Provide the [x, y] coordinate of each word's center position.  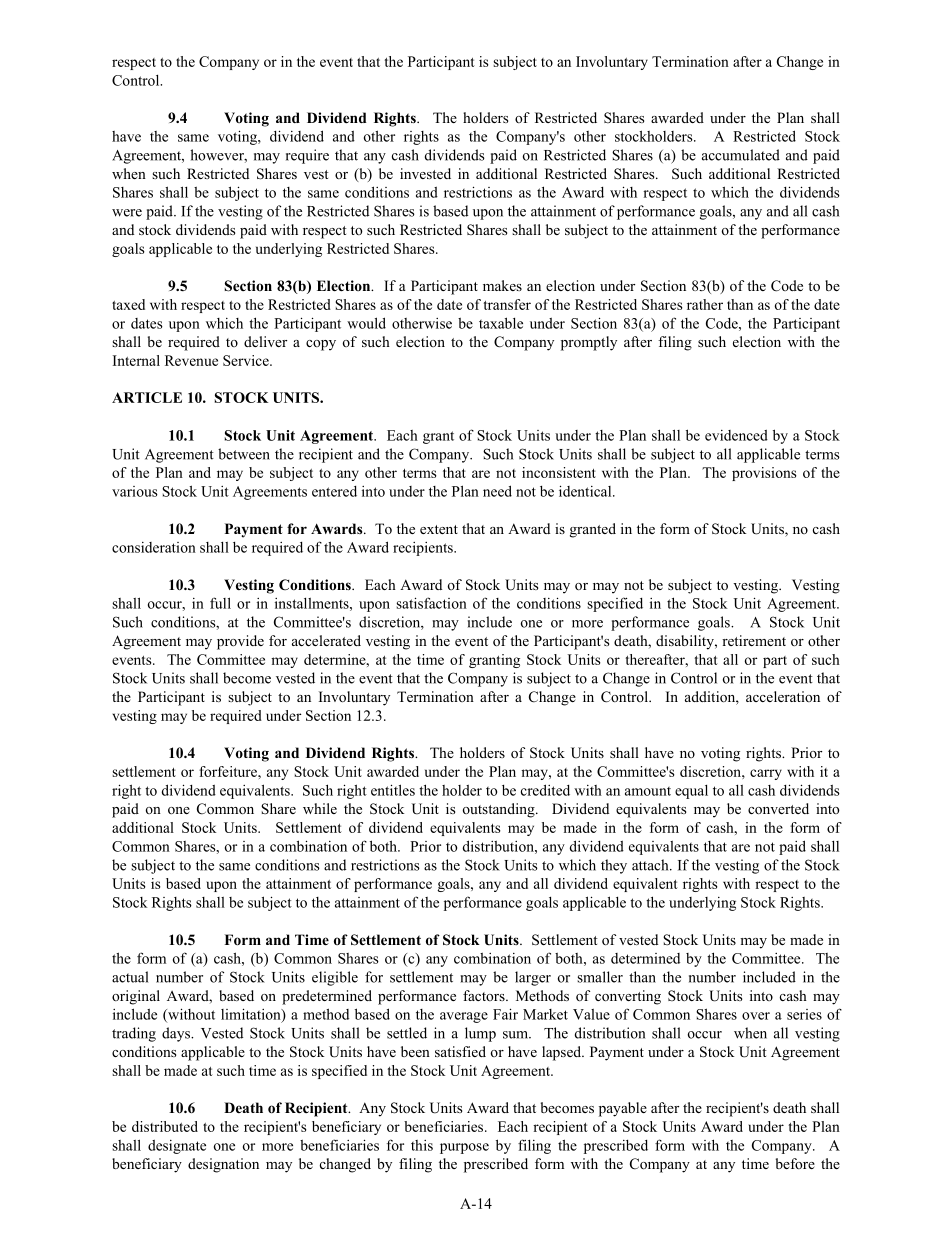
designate [177, 1147]
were [127, 213]
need [497, 491]
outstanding [500, 810]
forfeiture [229, 771]
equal [691, 792]
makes [502, 285]
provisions [764, 474]
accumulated [741, 155]
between [244, 454]
